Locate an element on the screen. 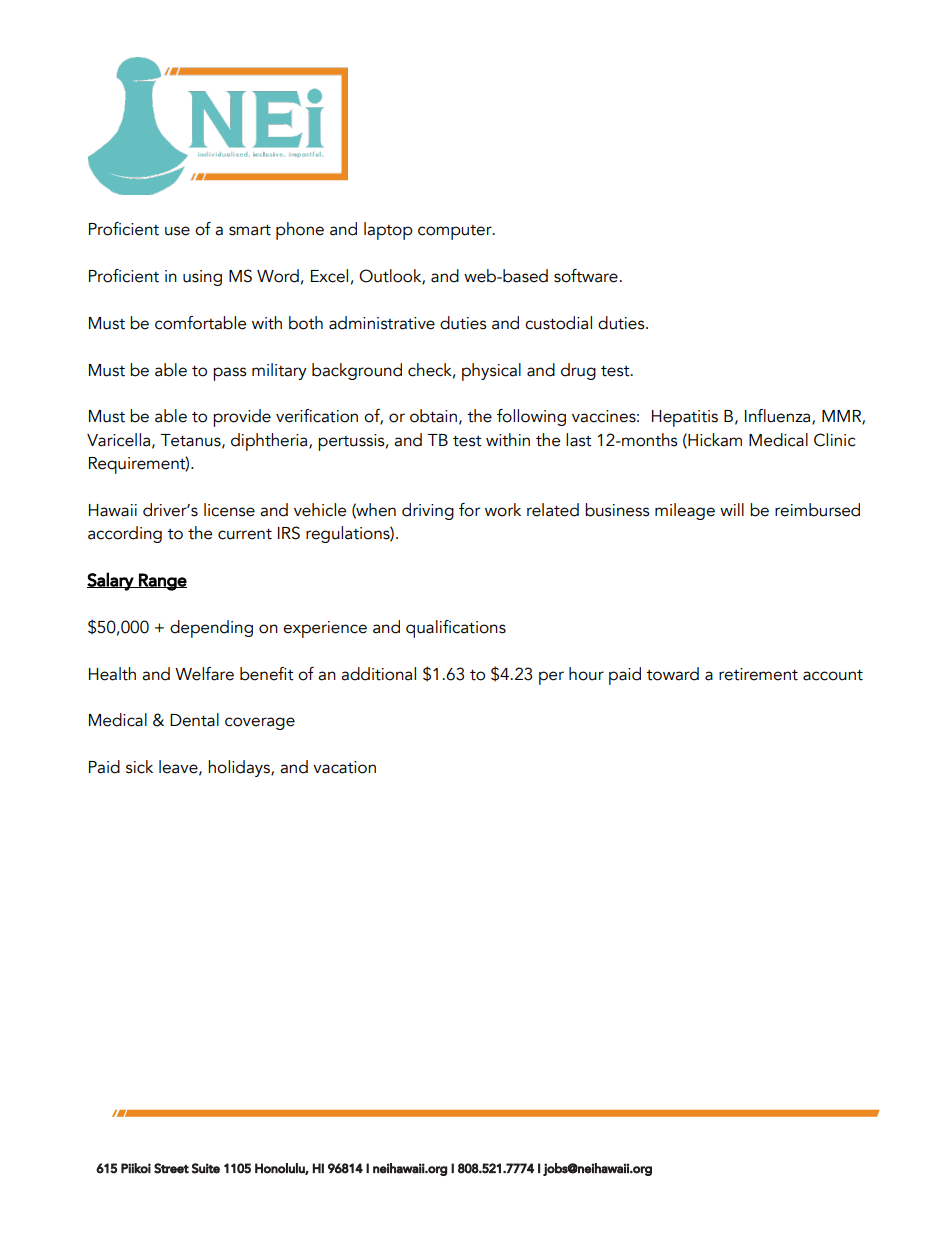  software is located at coordinates (586, 276).
